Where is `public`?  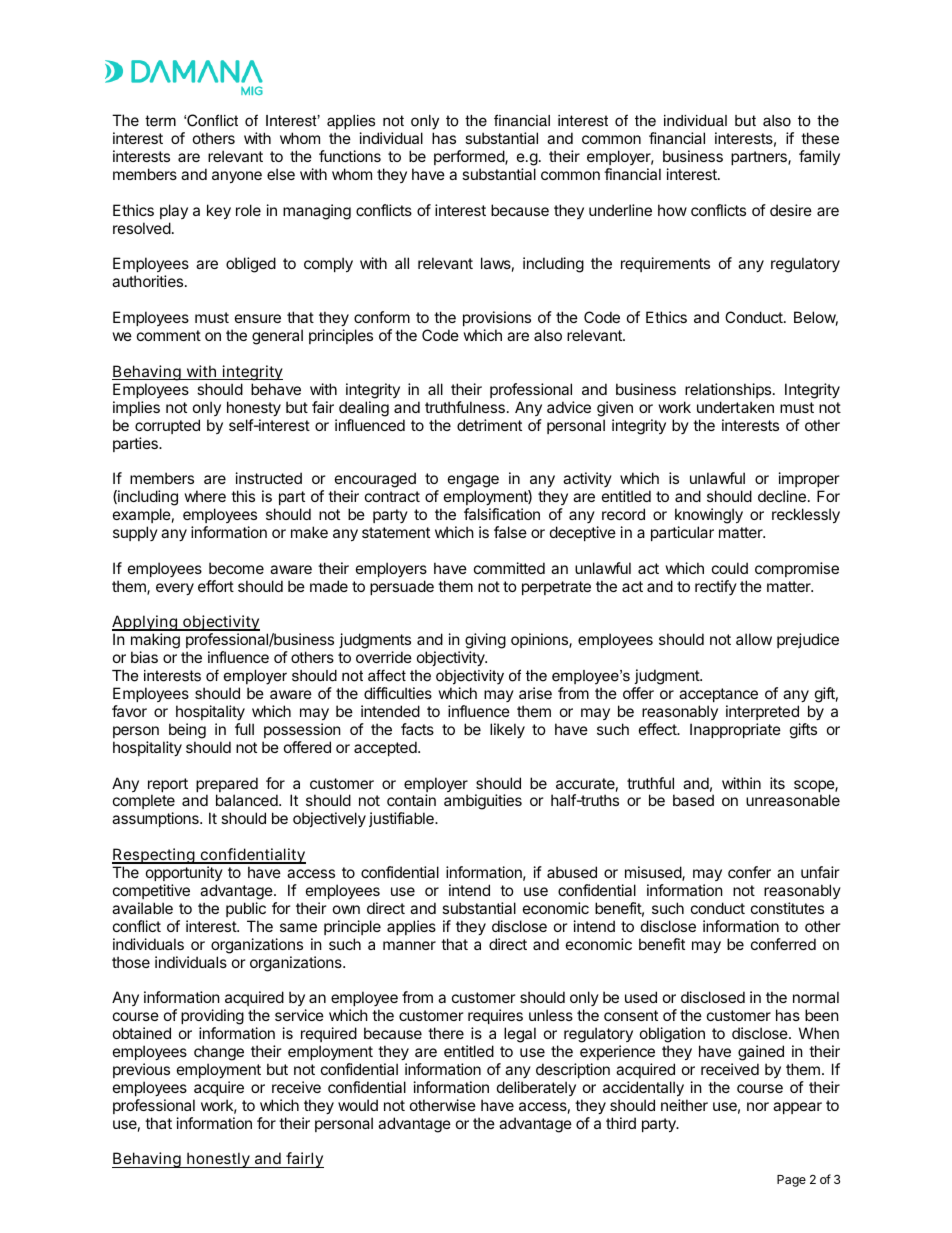 public is located at coordinates (246, 909).
